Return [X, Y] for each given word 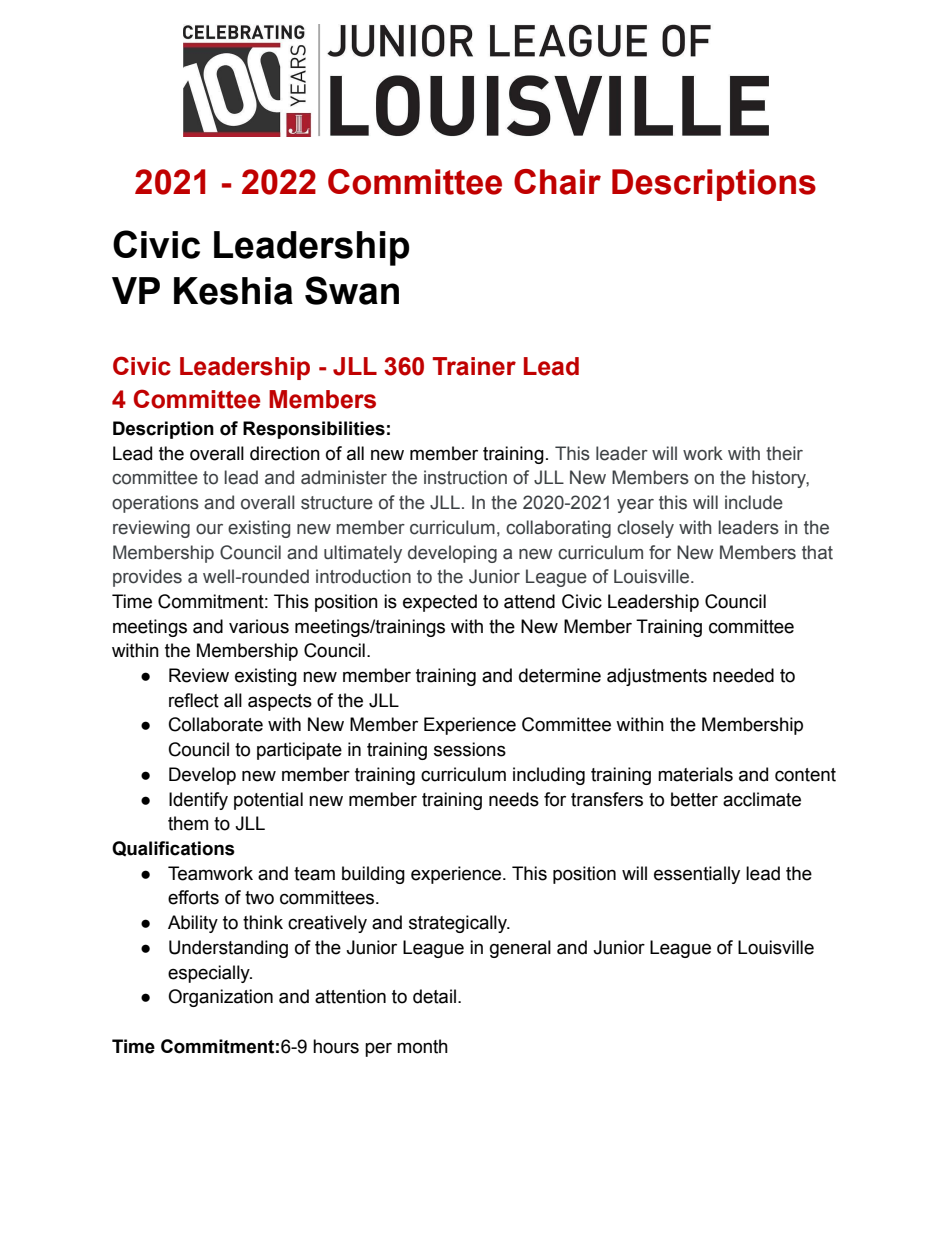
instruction [465, 477]
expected [440, 603]
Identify [198, 801]
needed [743, 675]
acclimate [762, 799]
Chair [557, 182]
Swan [352, 290]
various [259, 626]
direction [285, 453]
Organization [220, 998]
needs [514, 799]
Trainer [474, 366]
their [784, 453]
